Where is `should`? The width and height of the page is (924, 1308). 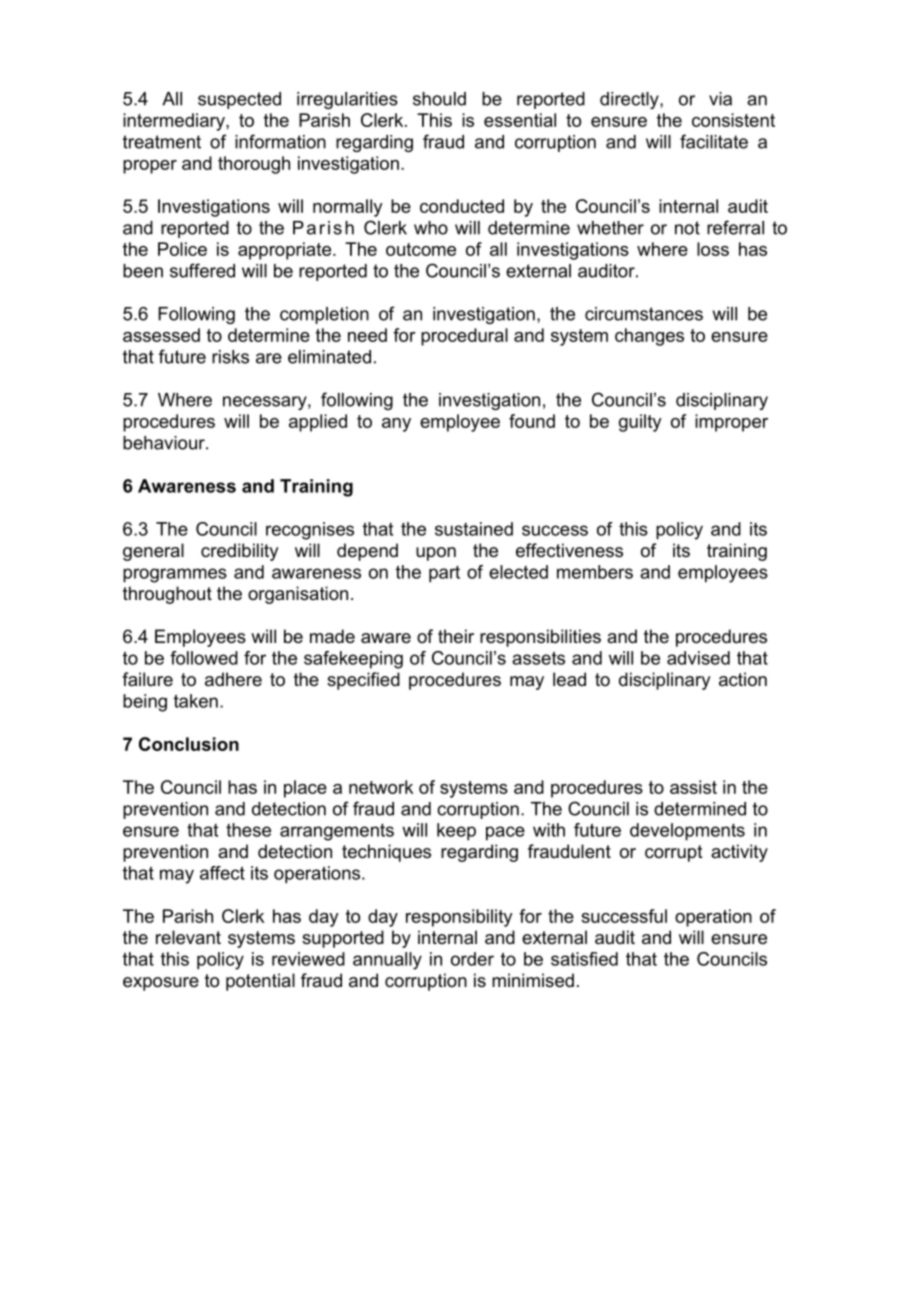 should is located at coordinates (439, 99).
